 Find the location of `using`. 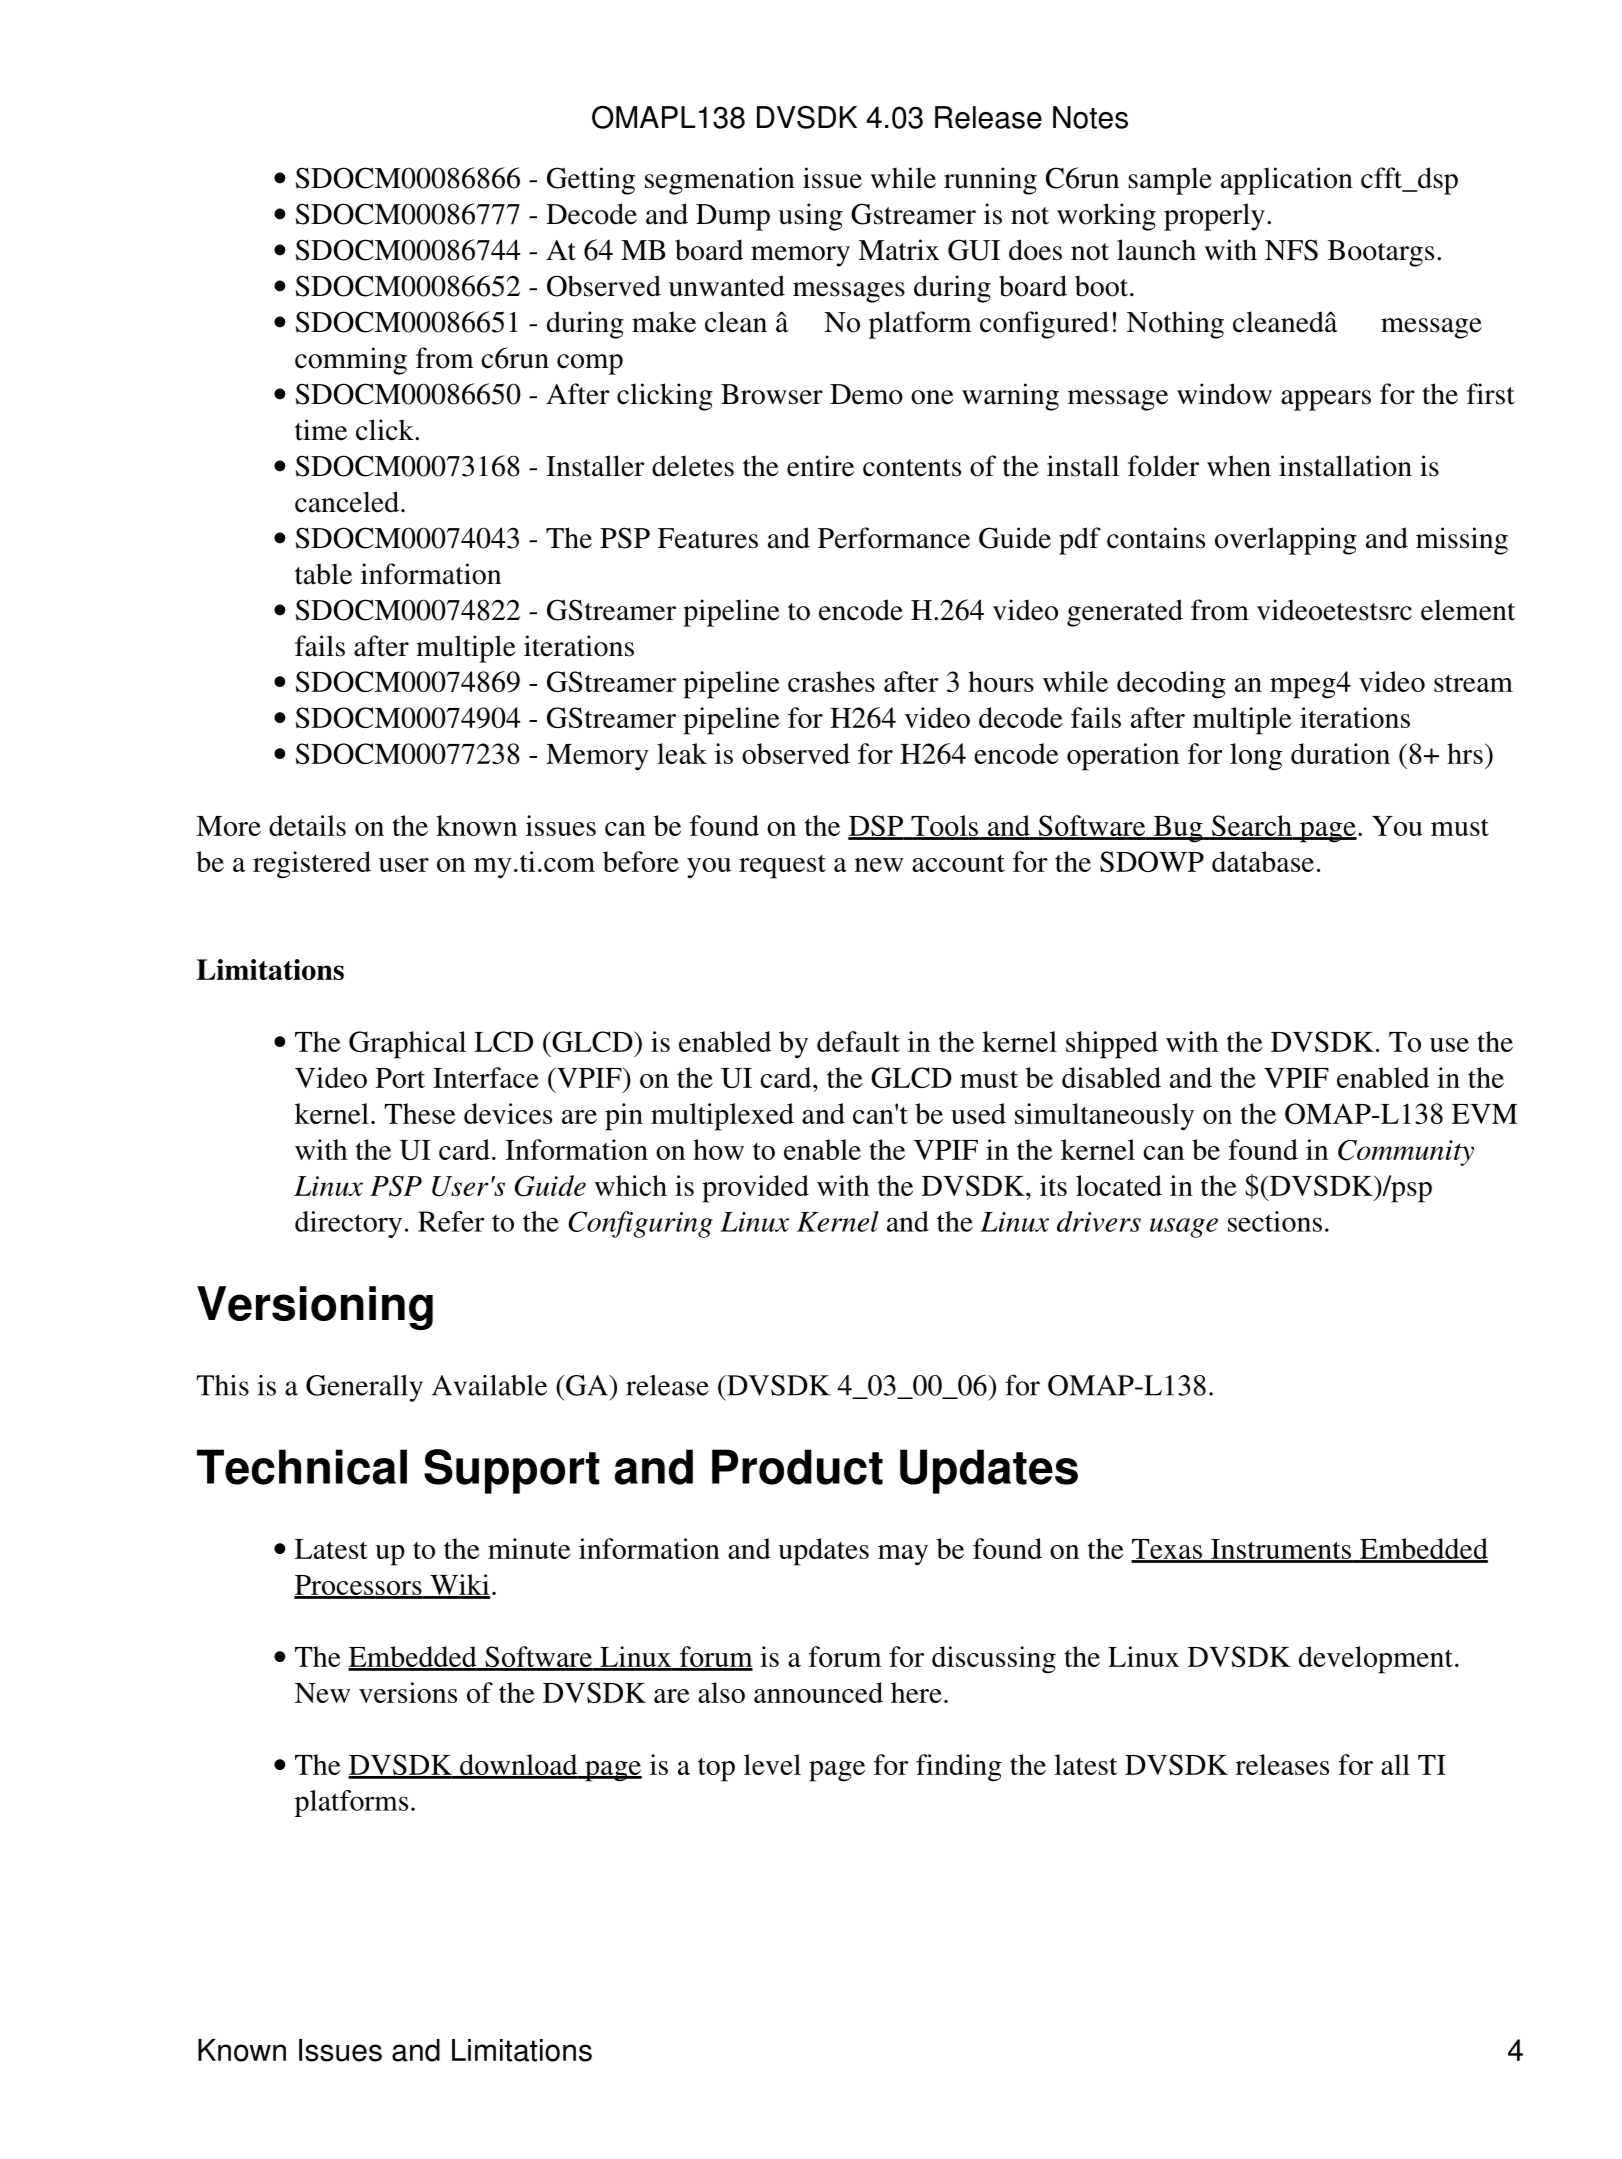

using is located at coordinates (810, 217).
